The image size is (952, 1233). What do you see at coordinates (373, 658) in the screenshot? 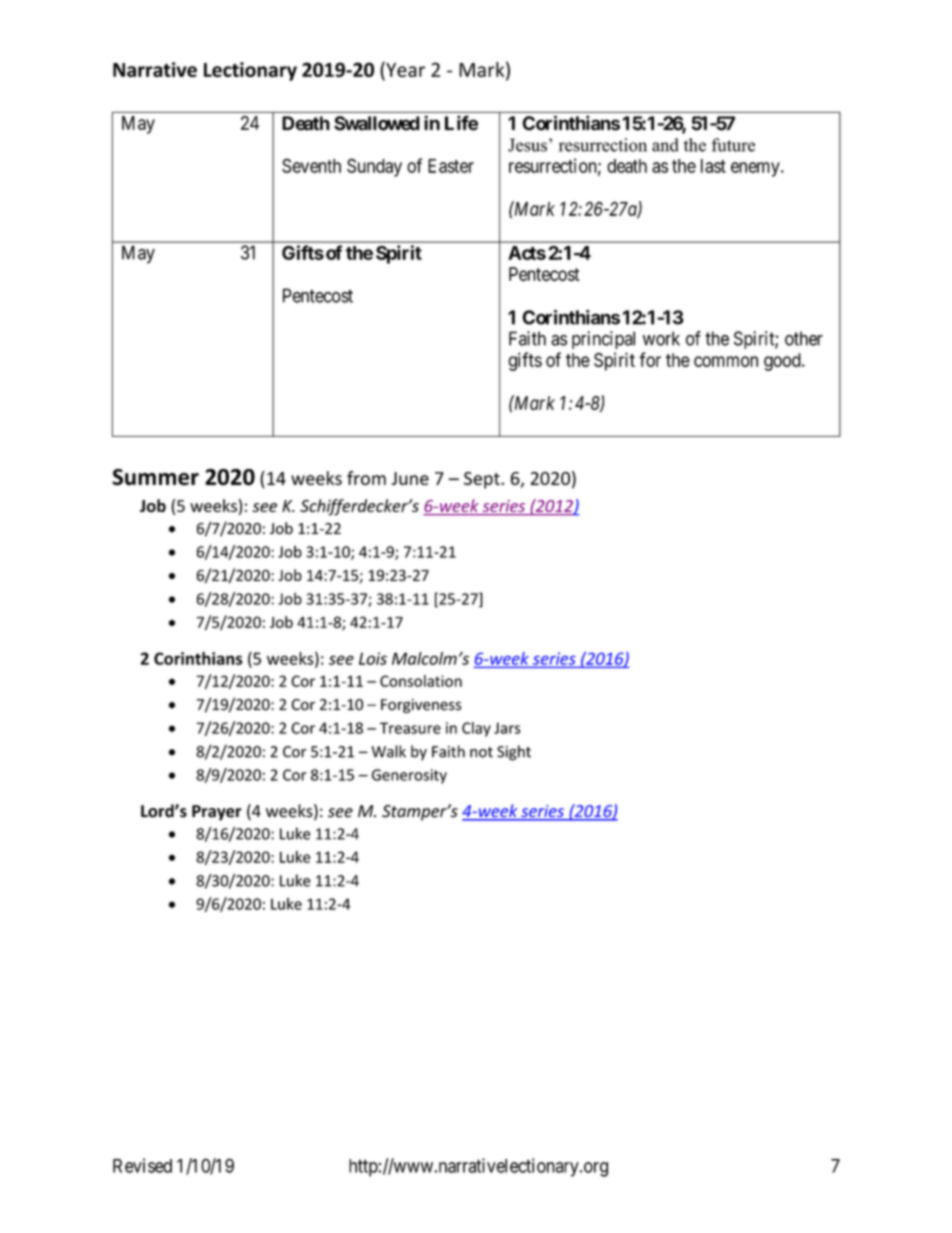
I see `Lois` at bounding box center [373, 658].
